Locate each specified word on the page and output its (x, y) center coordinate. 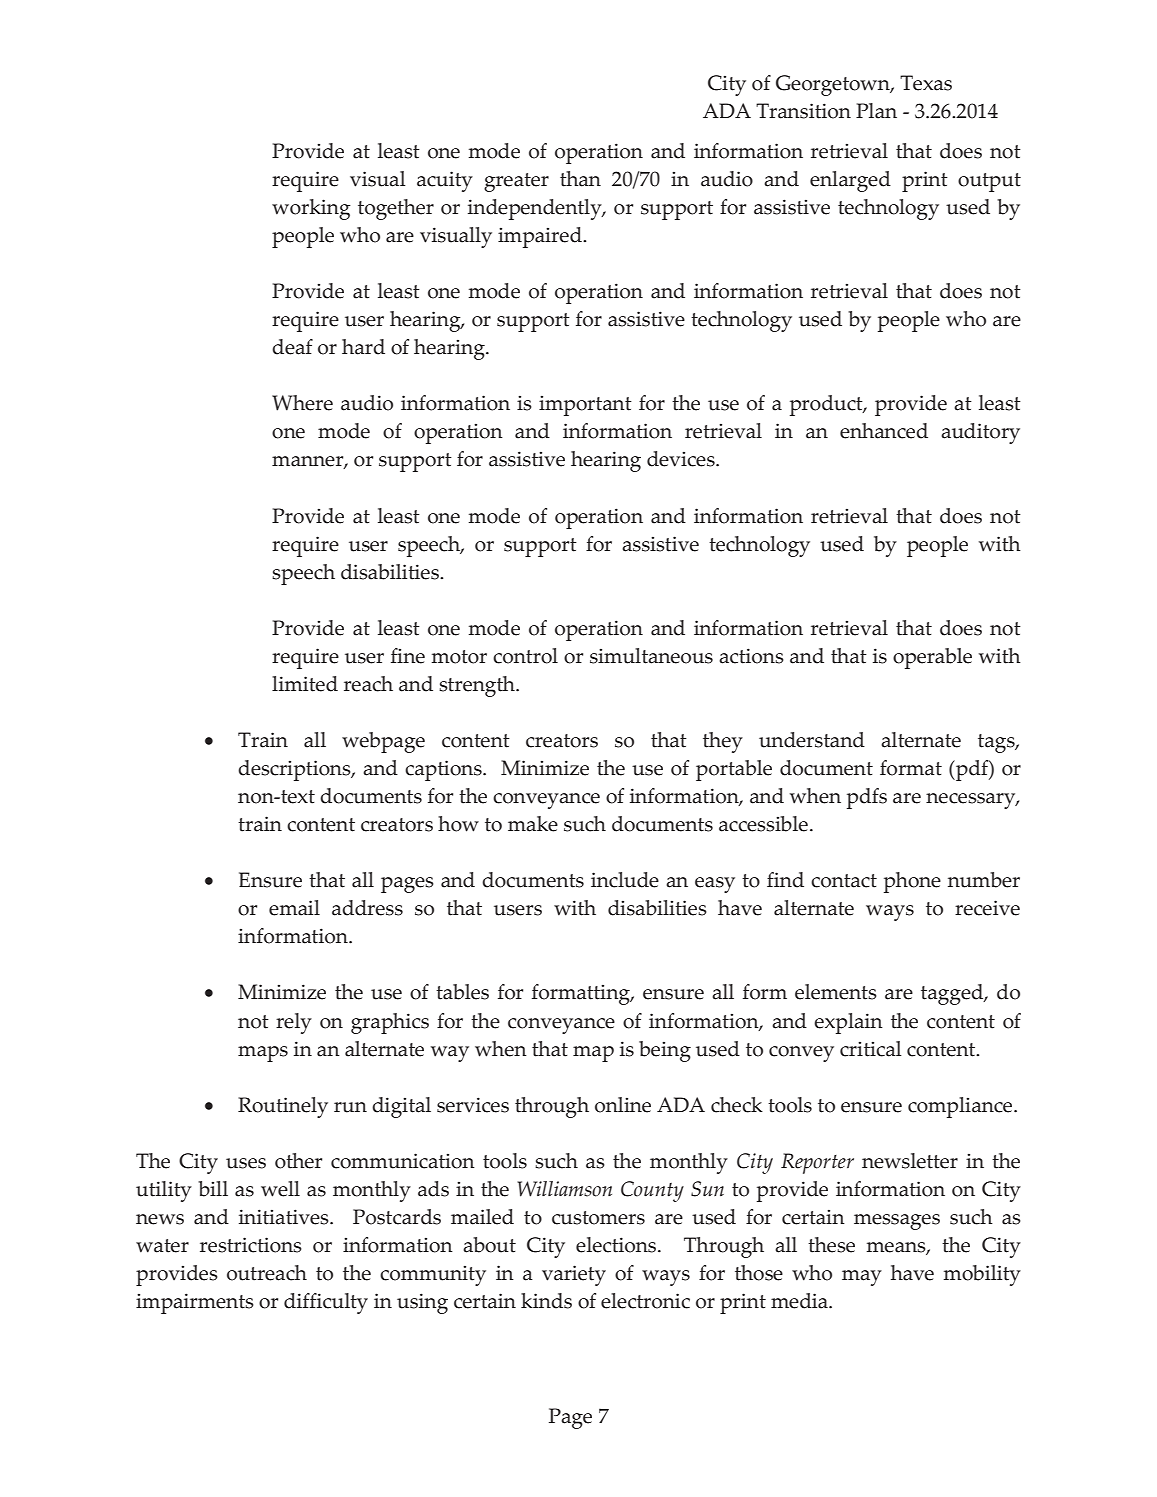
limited (305, 684)
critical (870, 1049)
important (585, 405)
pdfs (867, 798)
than (580, 179)
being (665, 1051)
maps (263, 1054)
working (311, 209)
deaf (292, 347)
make (533, 824)
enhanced (884, 431)
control (525, 656)
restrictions (251, 1245)
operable (932, 658)
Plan (876, 111)
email (294, 908)
